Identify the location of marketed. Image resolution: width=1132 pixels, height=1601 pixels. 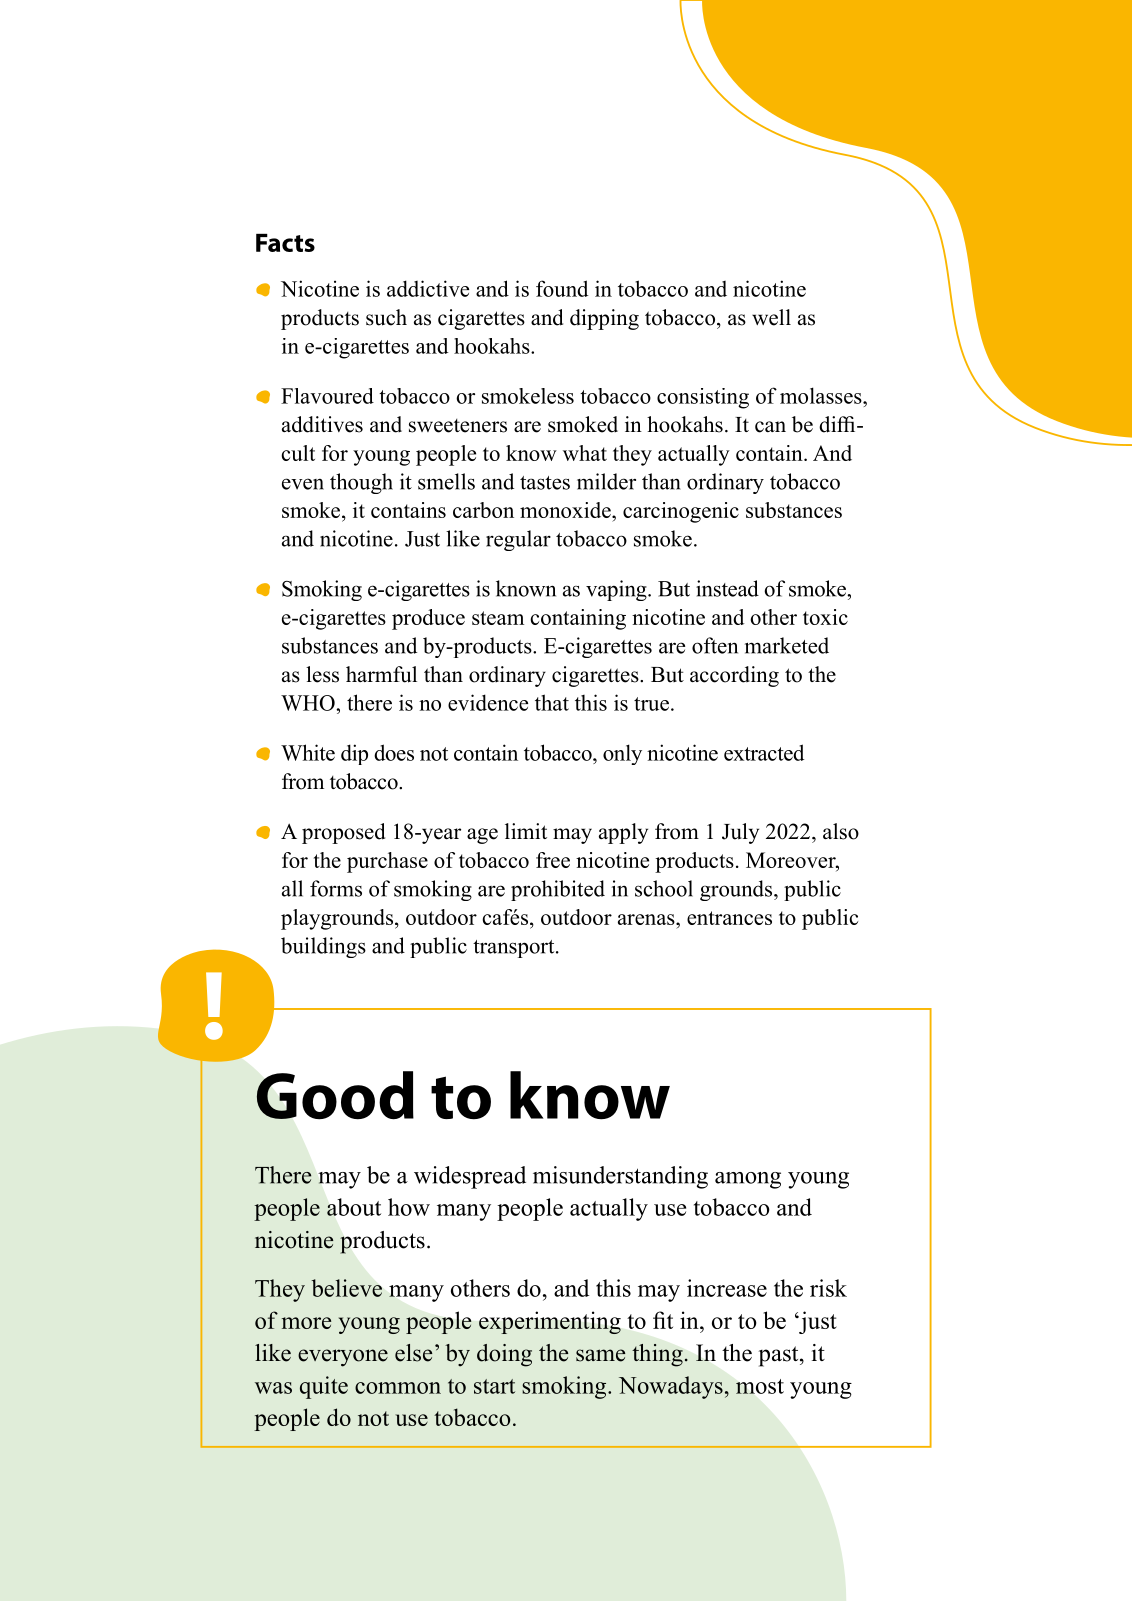
(787, 645).
